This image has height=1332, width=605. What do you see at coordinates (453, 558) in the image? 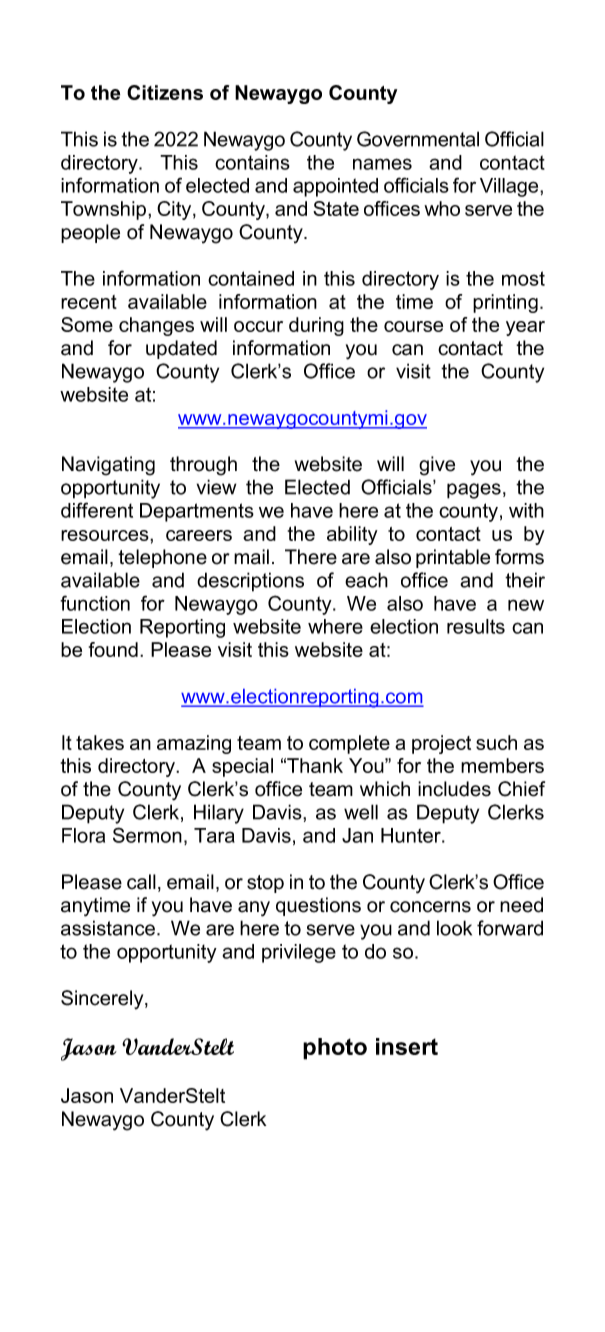
I see `printable` at bounding box center [453, 558].
